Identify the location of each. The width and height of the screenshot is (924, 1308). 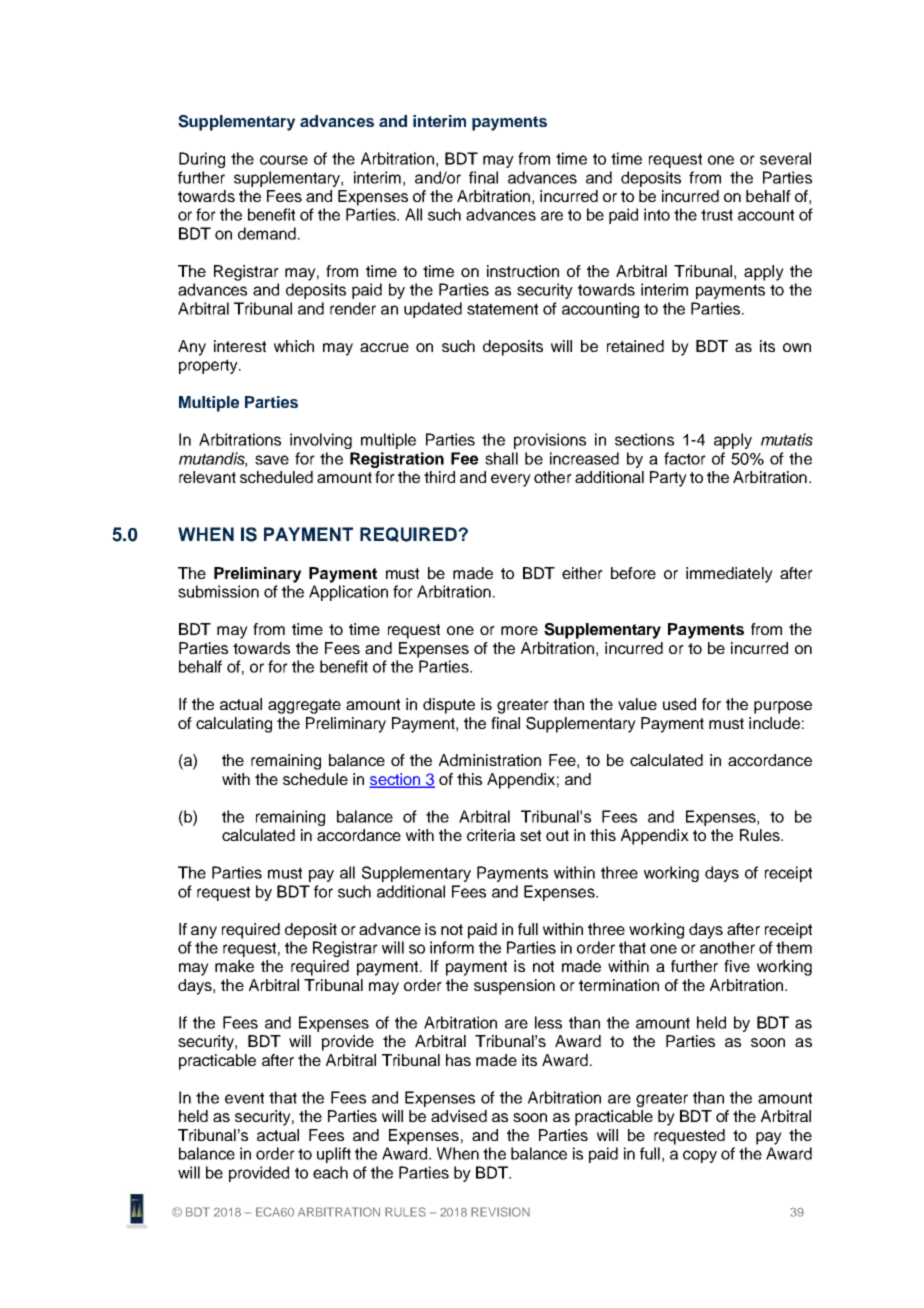
(330, 1172).
